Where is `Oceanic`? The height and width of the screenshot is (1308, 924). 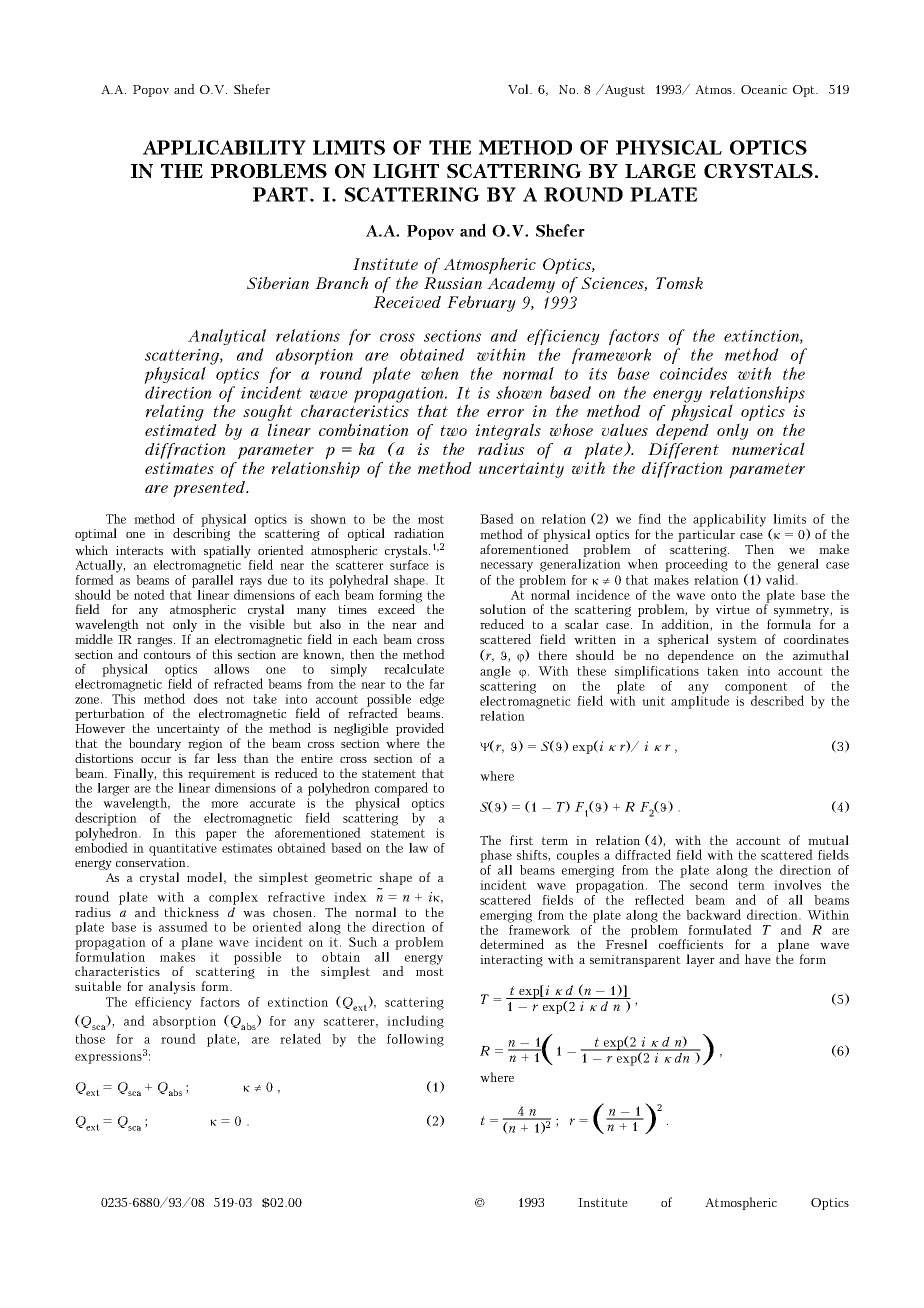
Oceanic is located at coordinates (764, 89).
